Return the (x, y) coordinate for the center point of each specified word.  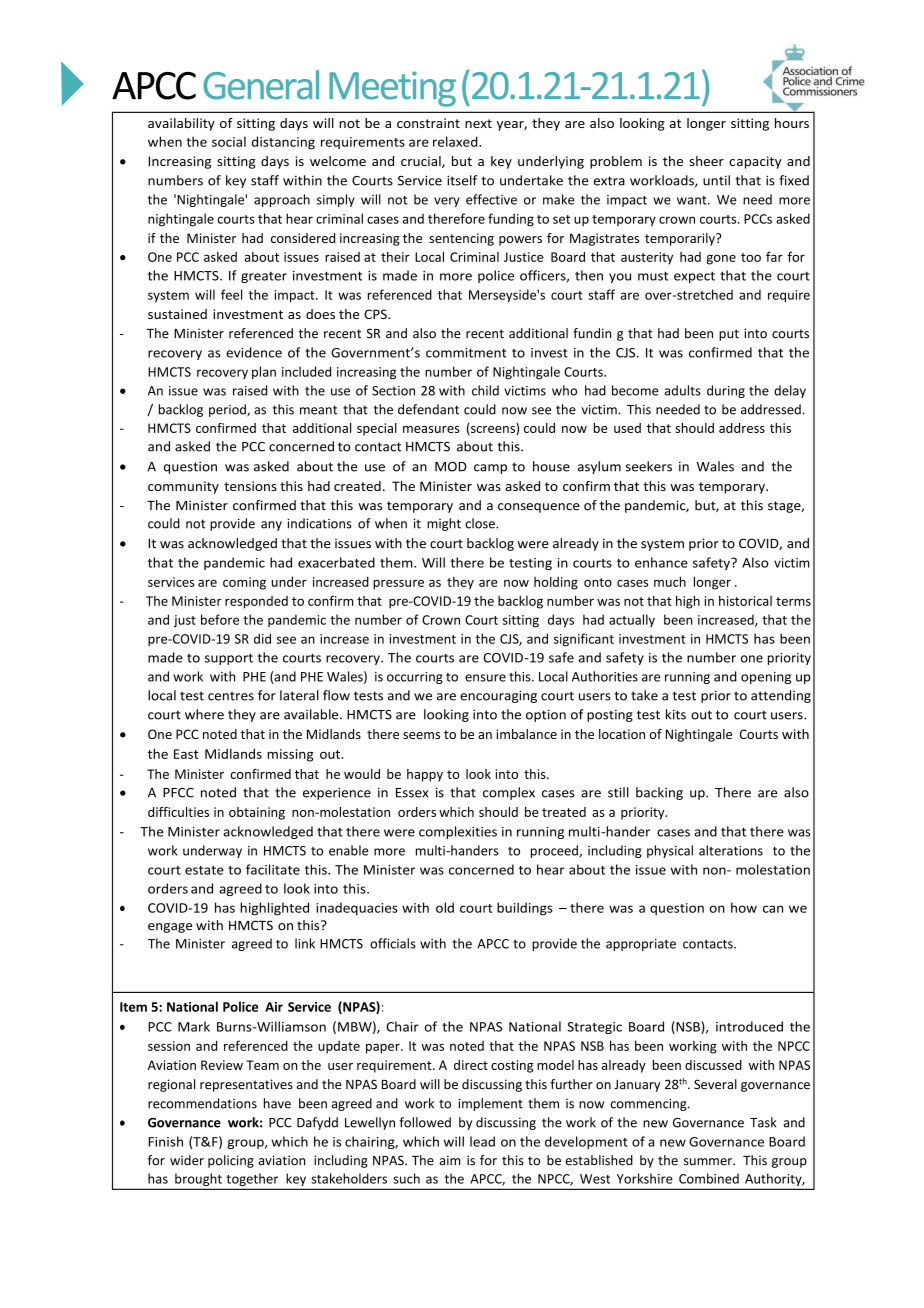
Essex (412, 793)
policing (231, 1161)
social (229, 141)
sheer (706, 161)
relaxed (456, 141)
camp (490, 469)
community (183, 487)
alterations (731, 850)
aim (450, 1160)
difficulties (178, 812)
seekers (648, 466)
